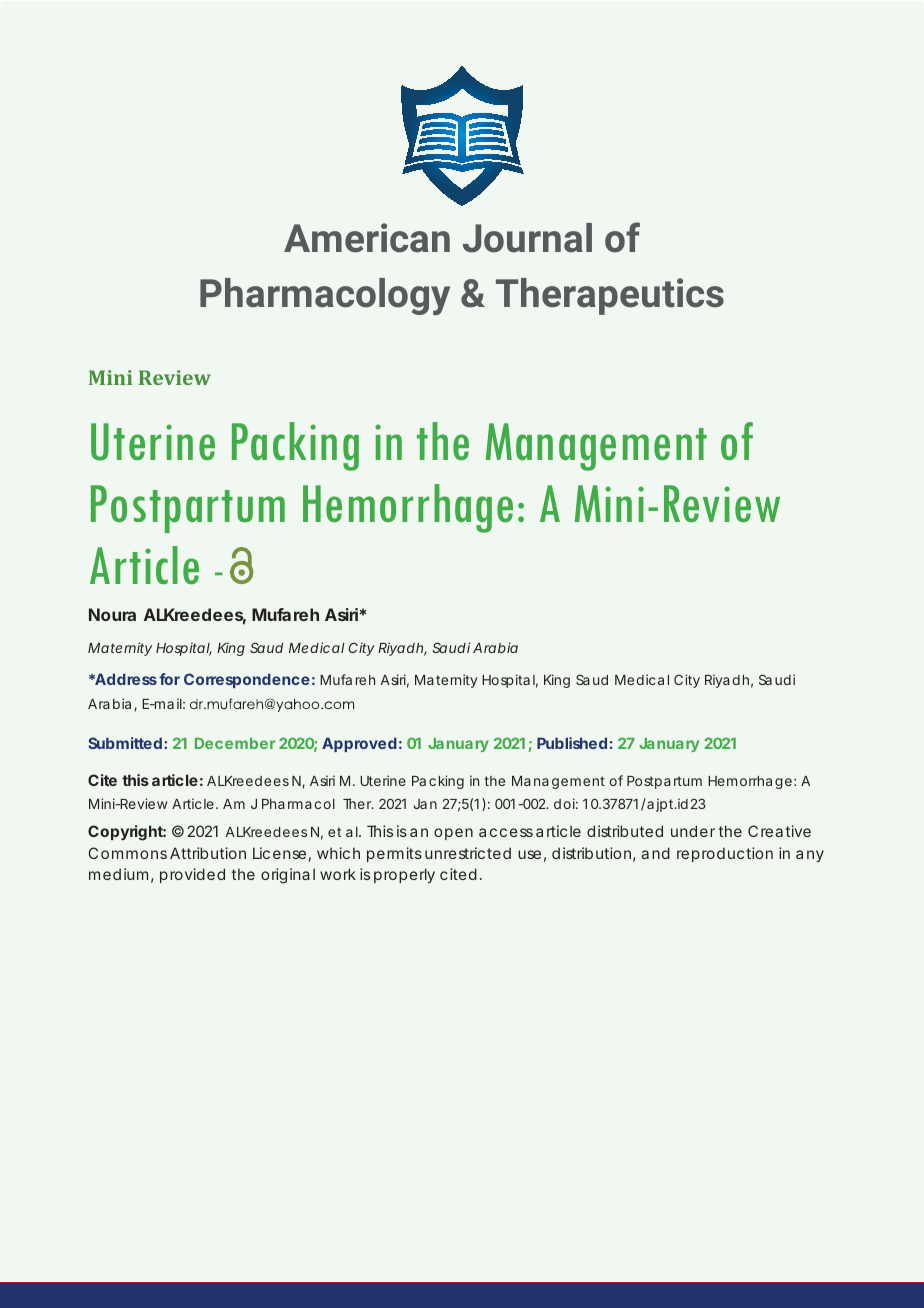 The height and width of the image is (1308, 924). What do you see at coordinates (572, 743) in the image?
I see `Published` at bounding box center [572, 743].
